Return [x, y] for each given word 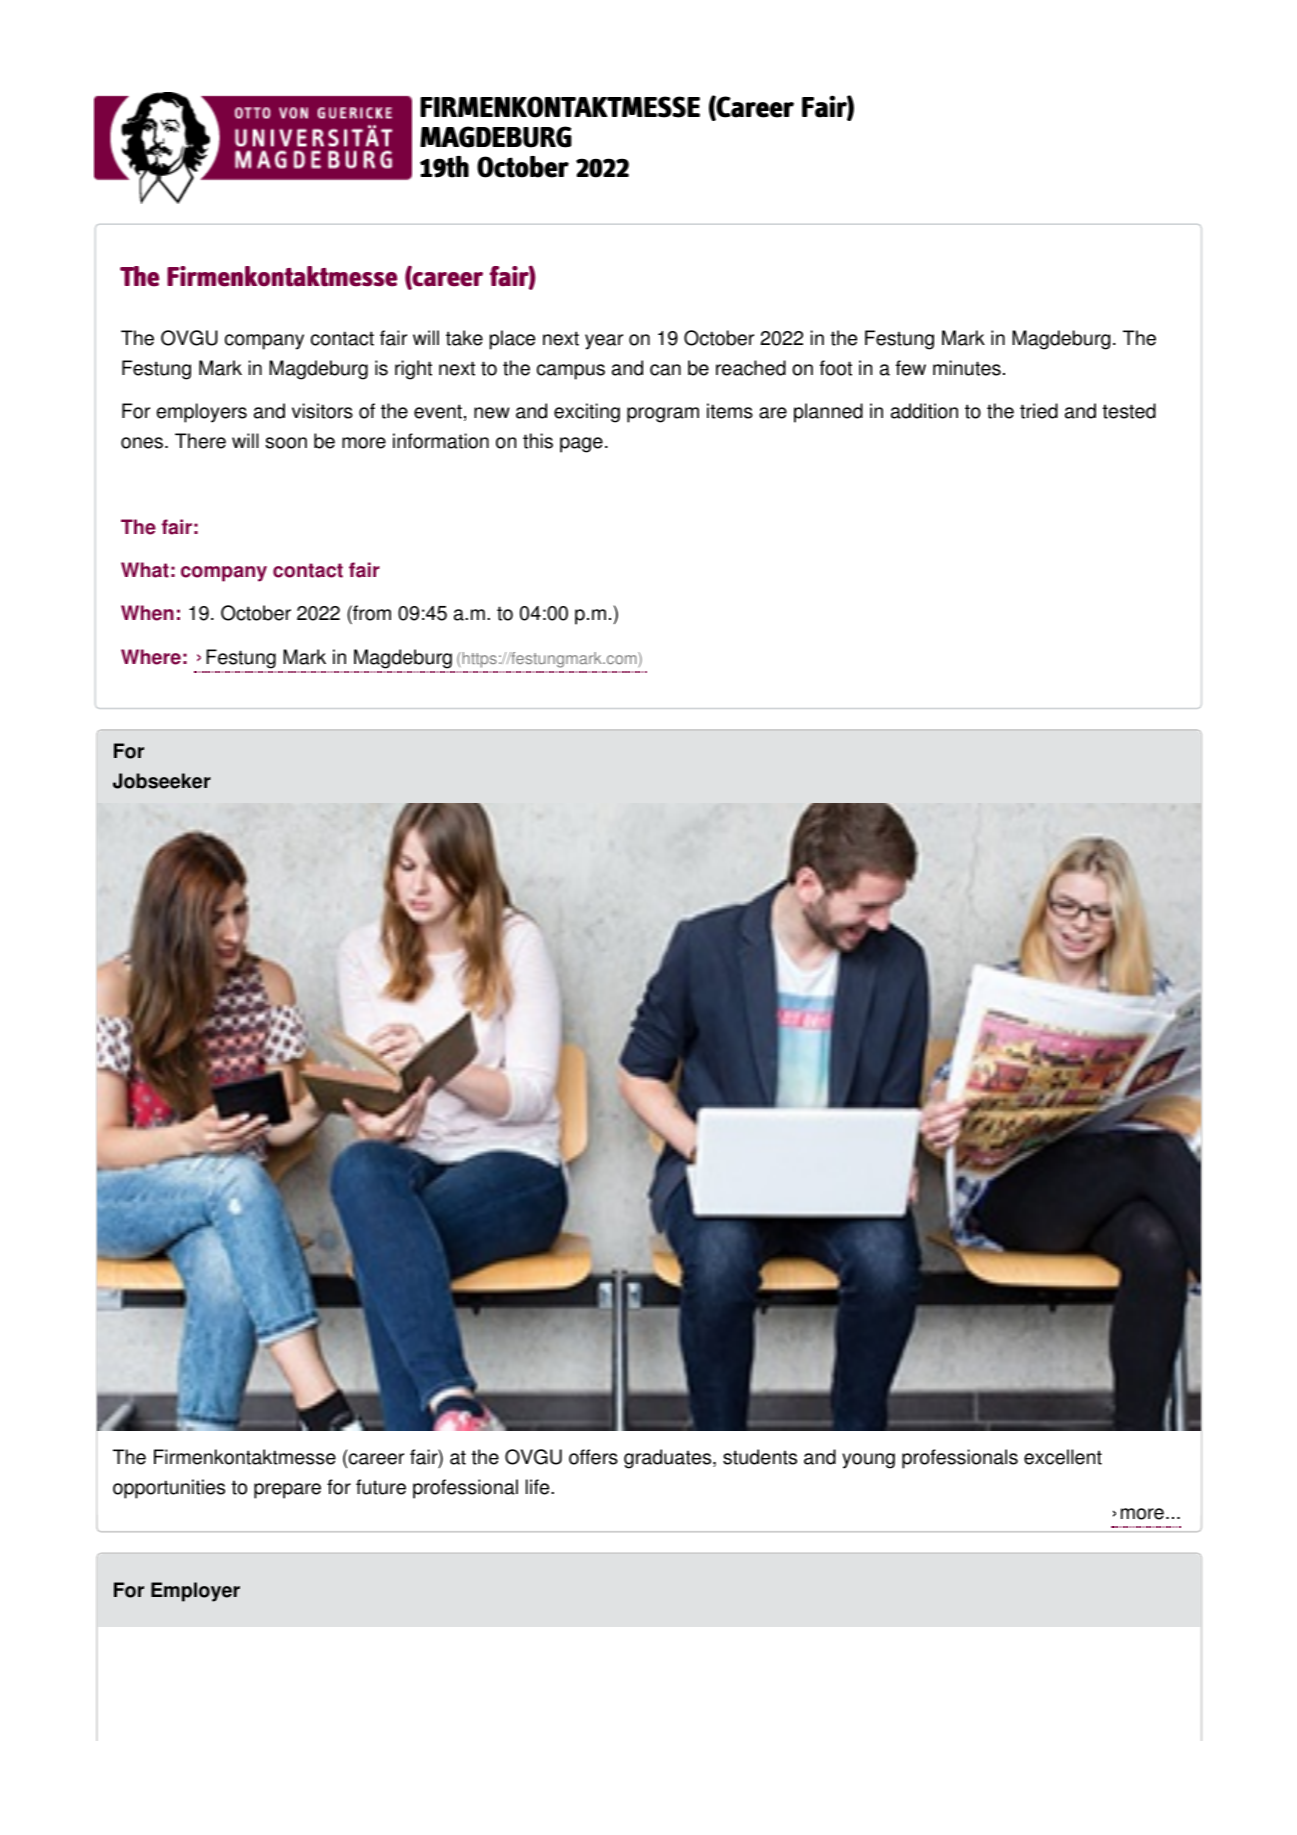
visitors [322, 411]
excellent [1063, 1457]
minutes [967, 368]
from [371, 613]
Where [151, 657]
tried [1039, 411]
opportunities [169, 1489]
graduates [669, 1459]
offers [593, 1457]
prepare [287, 1491]
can [665, 370]
